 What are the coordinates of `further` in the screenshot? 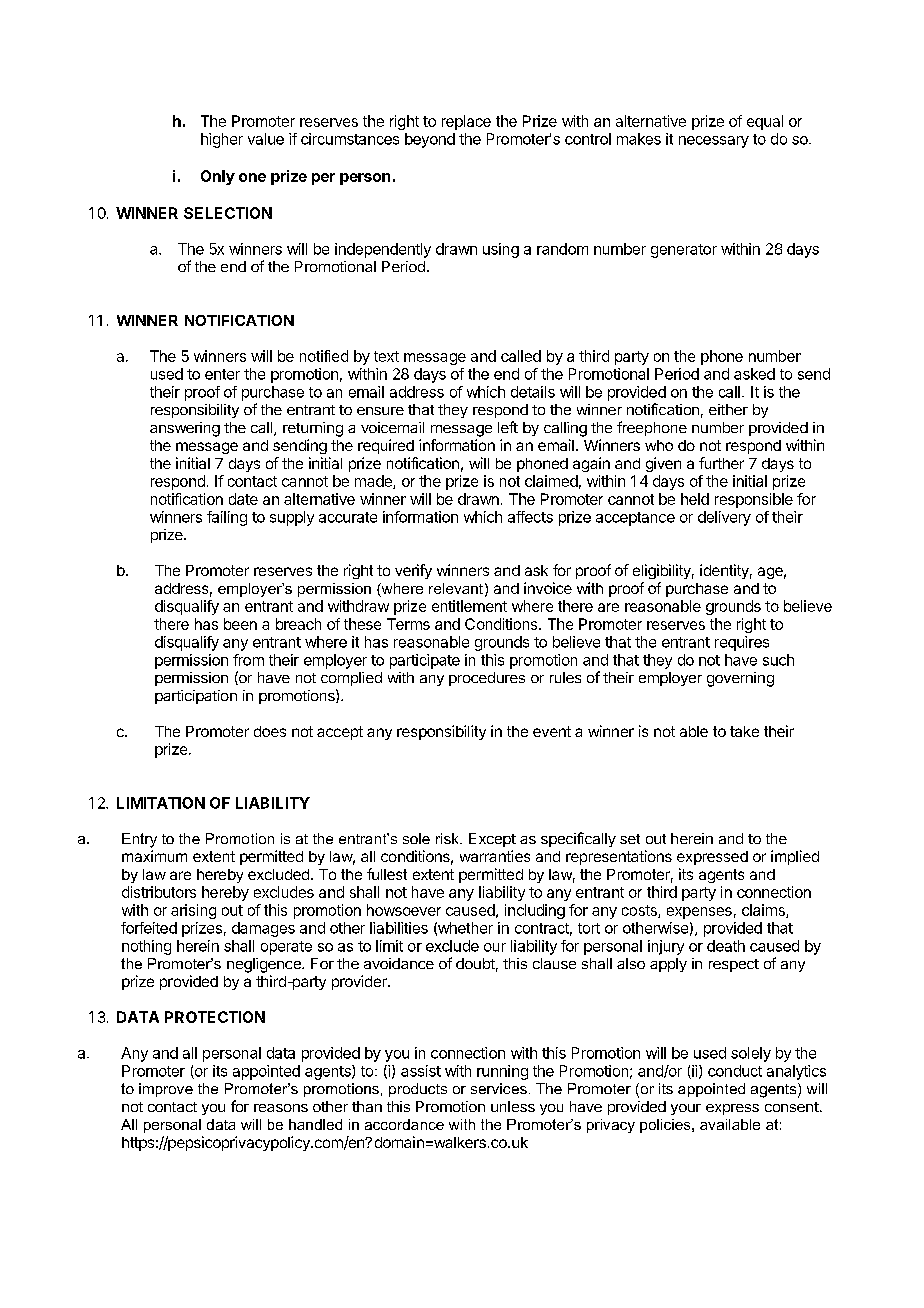 It's located at (721, 463).
